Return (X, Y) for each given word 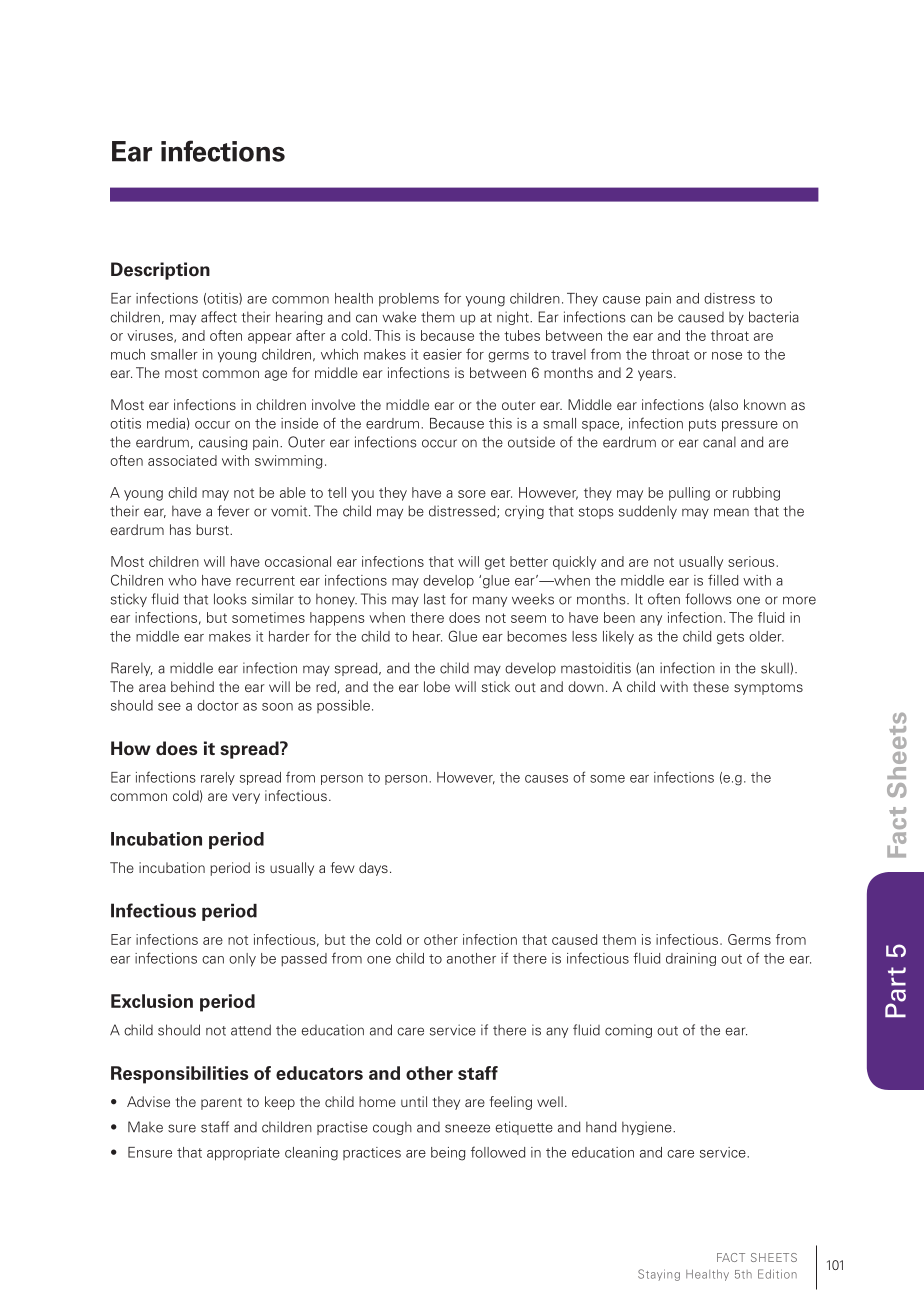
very (246, 798)
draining (691, 959)
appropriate (243, 1154)
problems (409, 300)
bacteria (774, 317)
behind (192, 686)
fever (233, 511)
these (711, 686)
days (373, 869)
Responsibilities (179, 1075)
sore (472, 494)
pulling (689, 494)
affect (219, 317)
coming (628, 1031)
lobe (437, 686)
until (414, 1101)
